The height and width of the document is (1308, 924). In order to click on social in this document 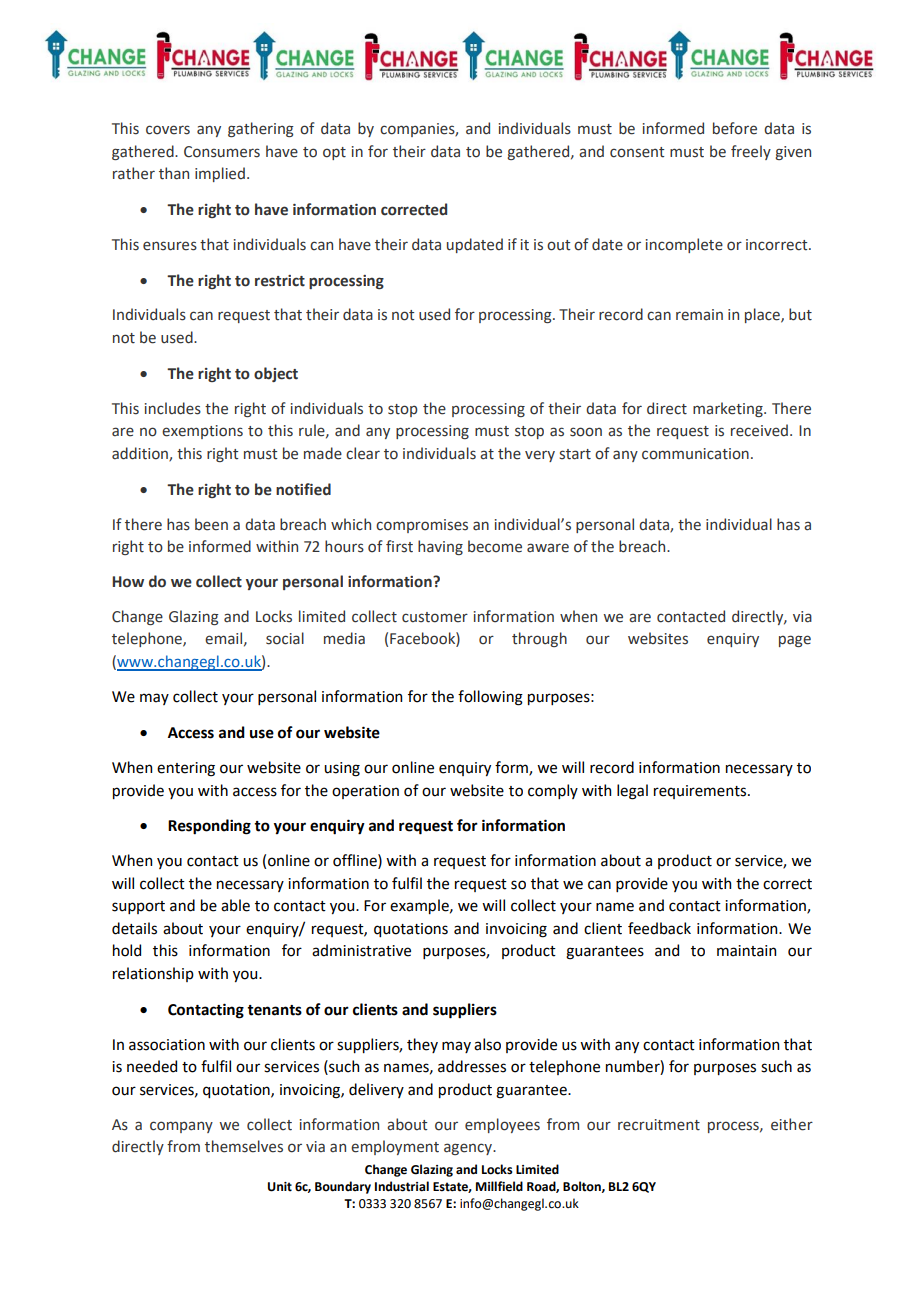, I will do `click(285, 638)`.
